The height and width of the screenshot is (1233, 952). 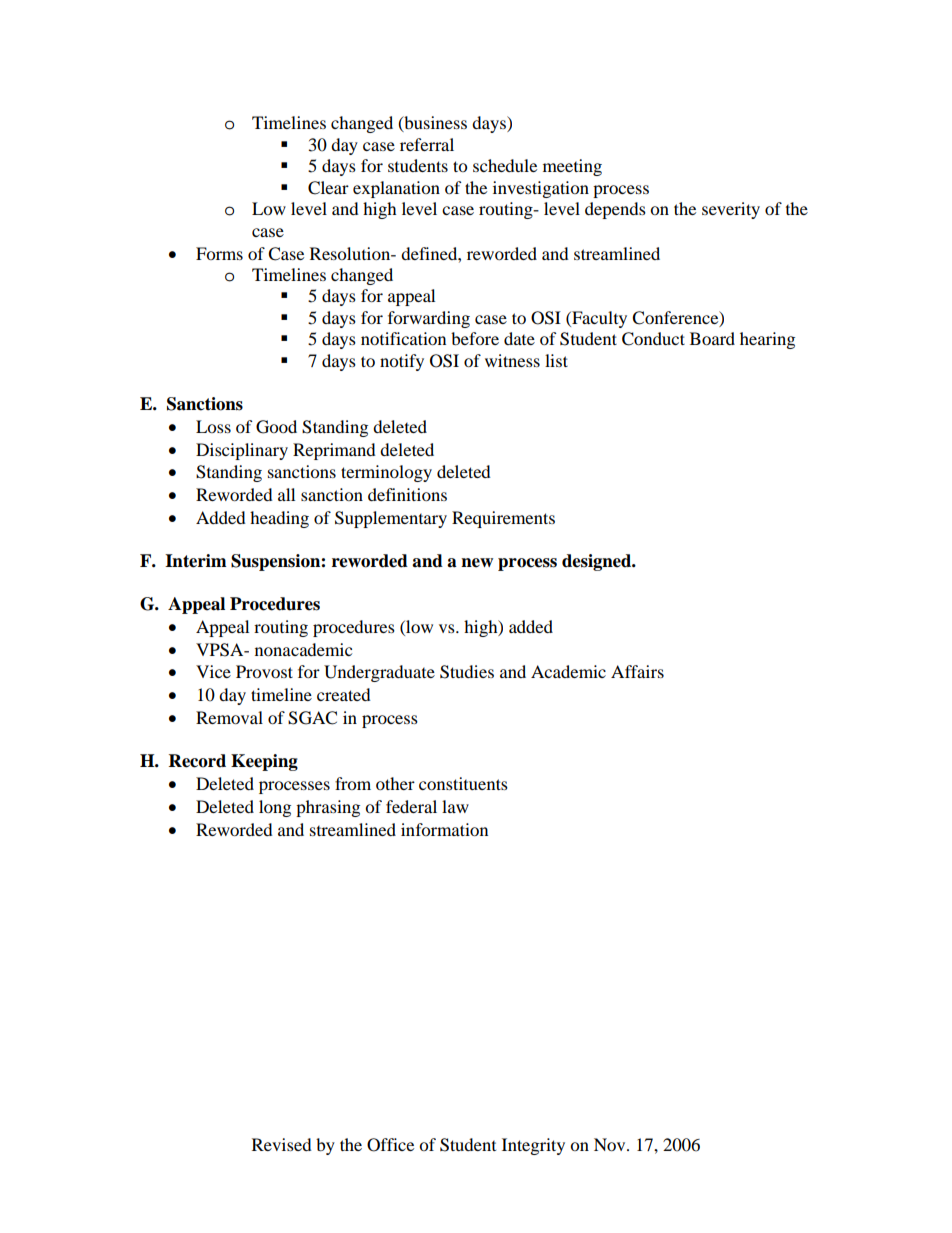 What do you see at coordinates (503, 519) in the screenshot?
I see `Requirements` at bounding box center [503, 519].
